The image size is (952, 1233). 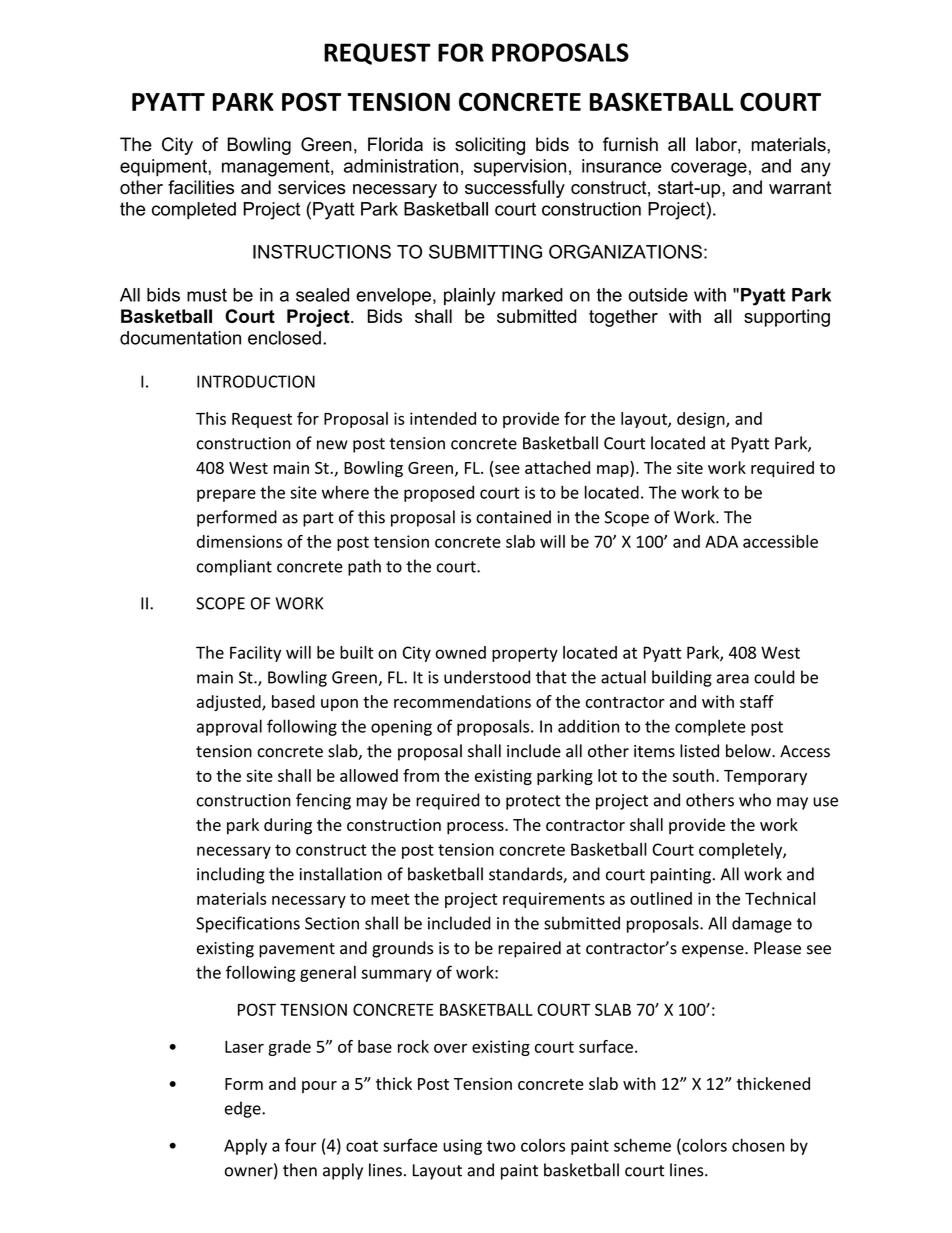 I want to click on contained, so click(x=513, y=517).
